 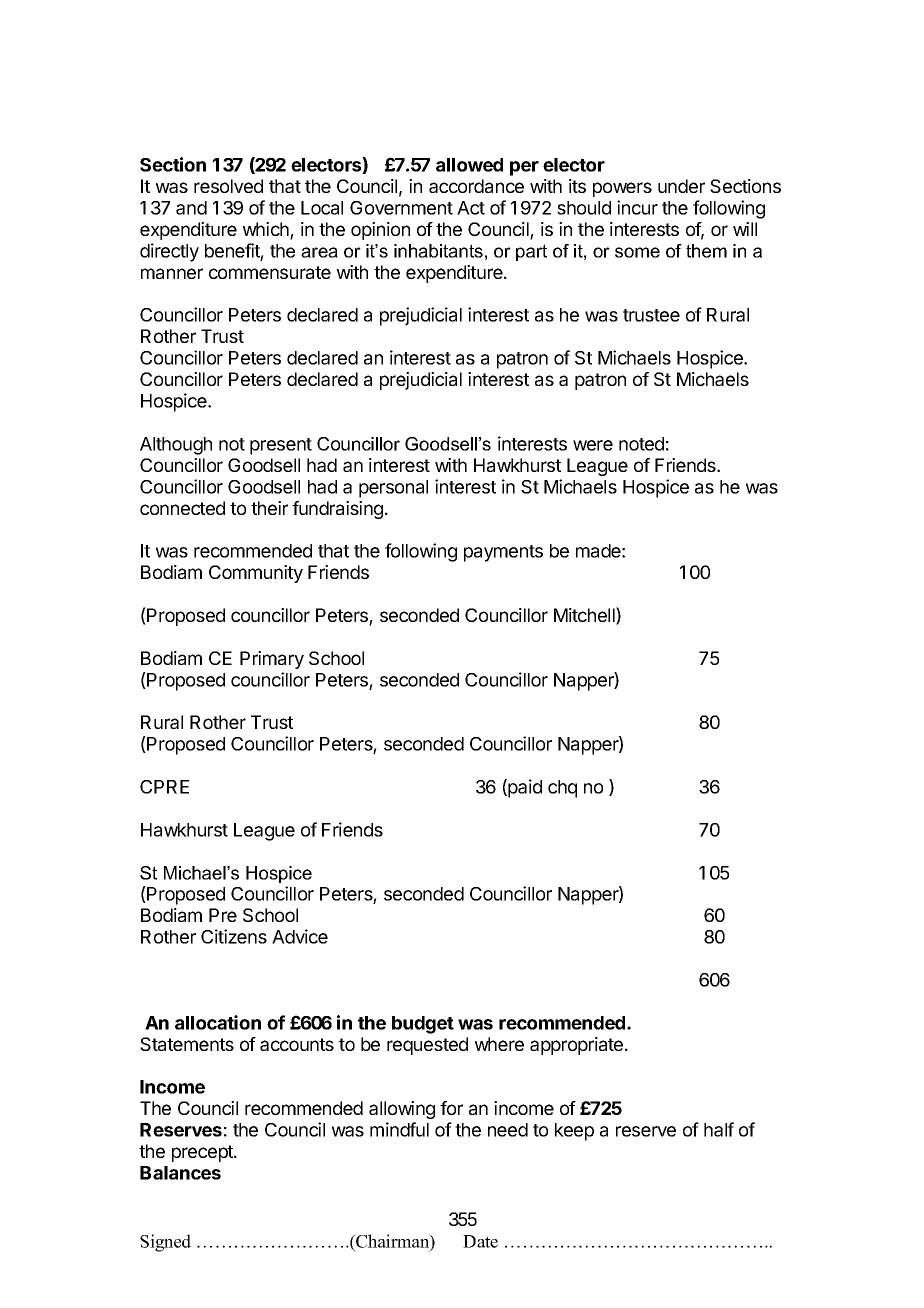 I want to click on Act, so click(x=471, y=208).
